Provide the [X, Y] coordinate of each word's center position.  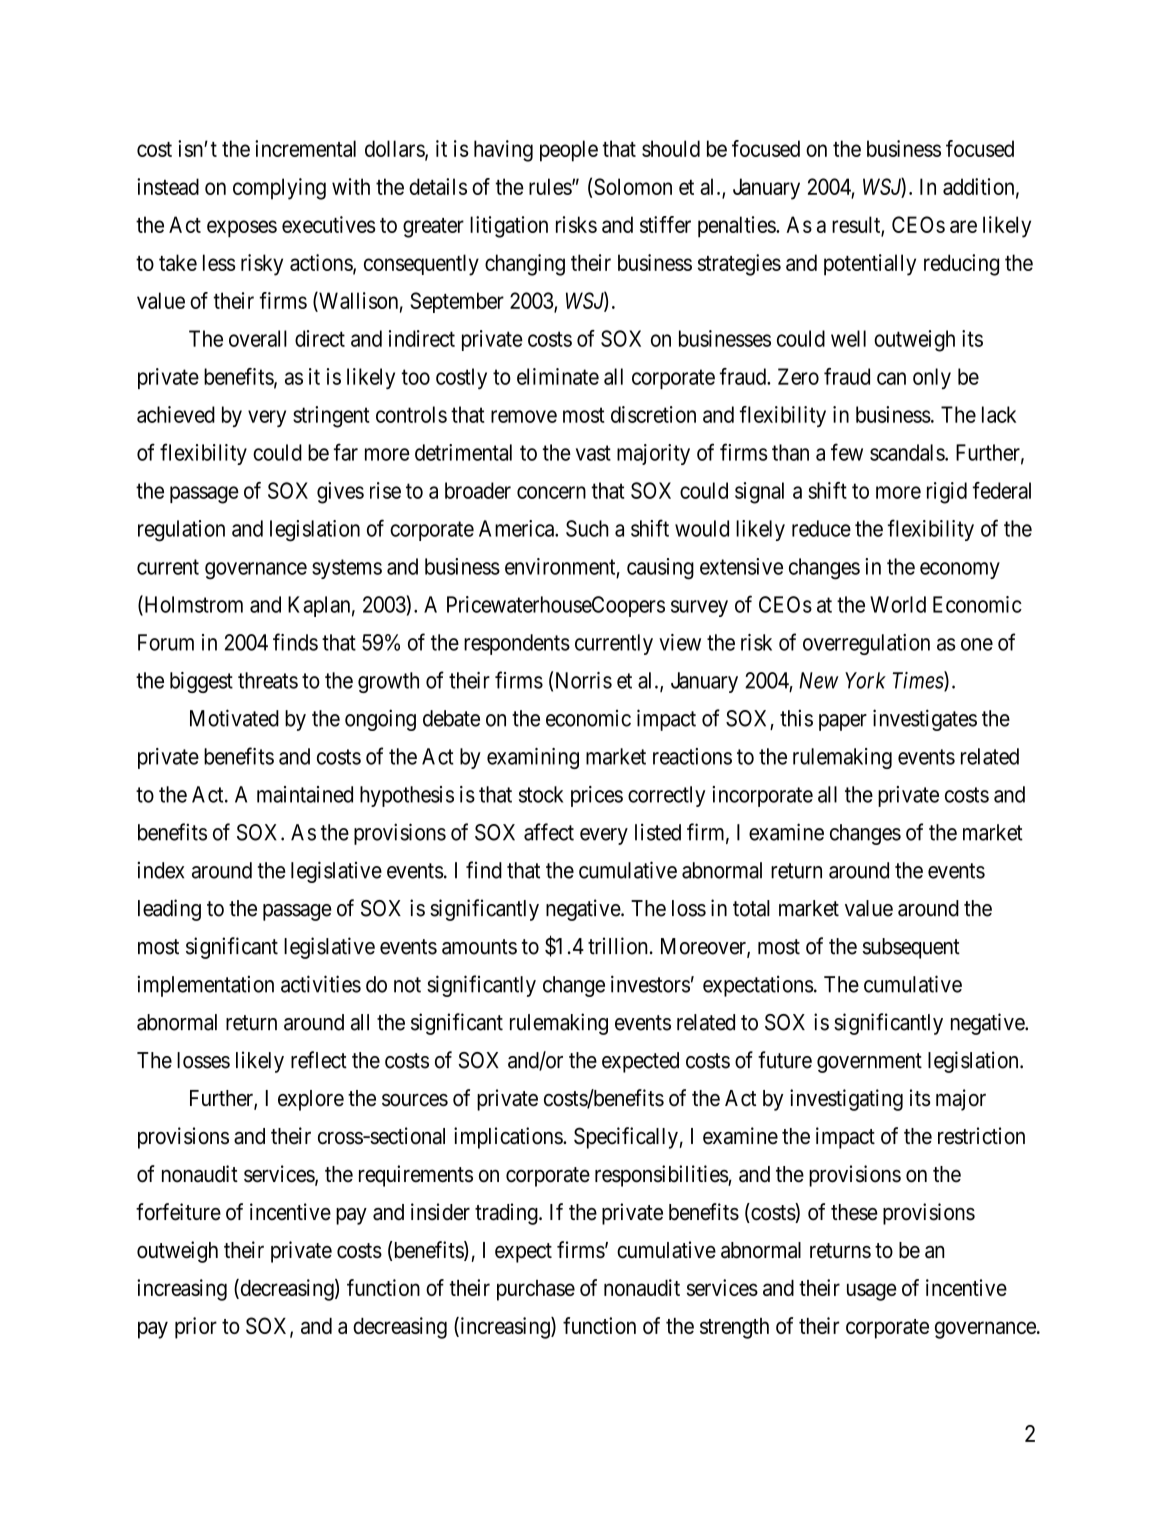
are [963, 226]
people [569, 151]
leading [169, 910]
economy [960, 570]
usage [872, 1292]
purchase [536, 1290]
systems [347, 569]
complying [279, 189]
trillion [617, 946]
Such [587, 528]
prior [196, 1328]
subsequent [911, 948]
